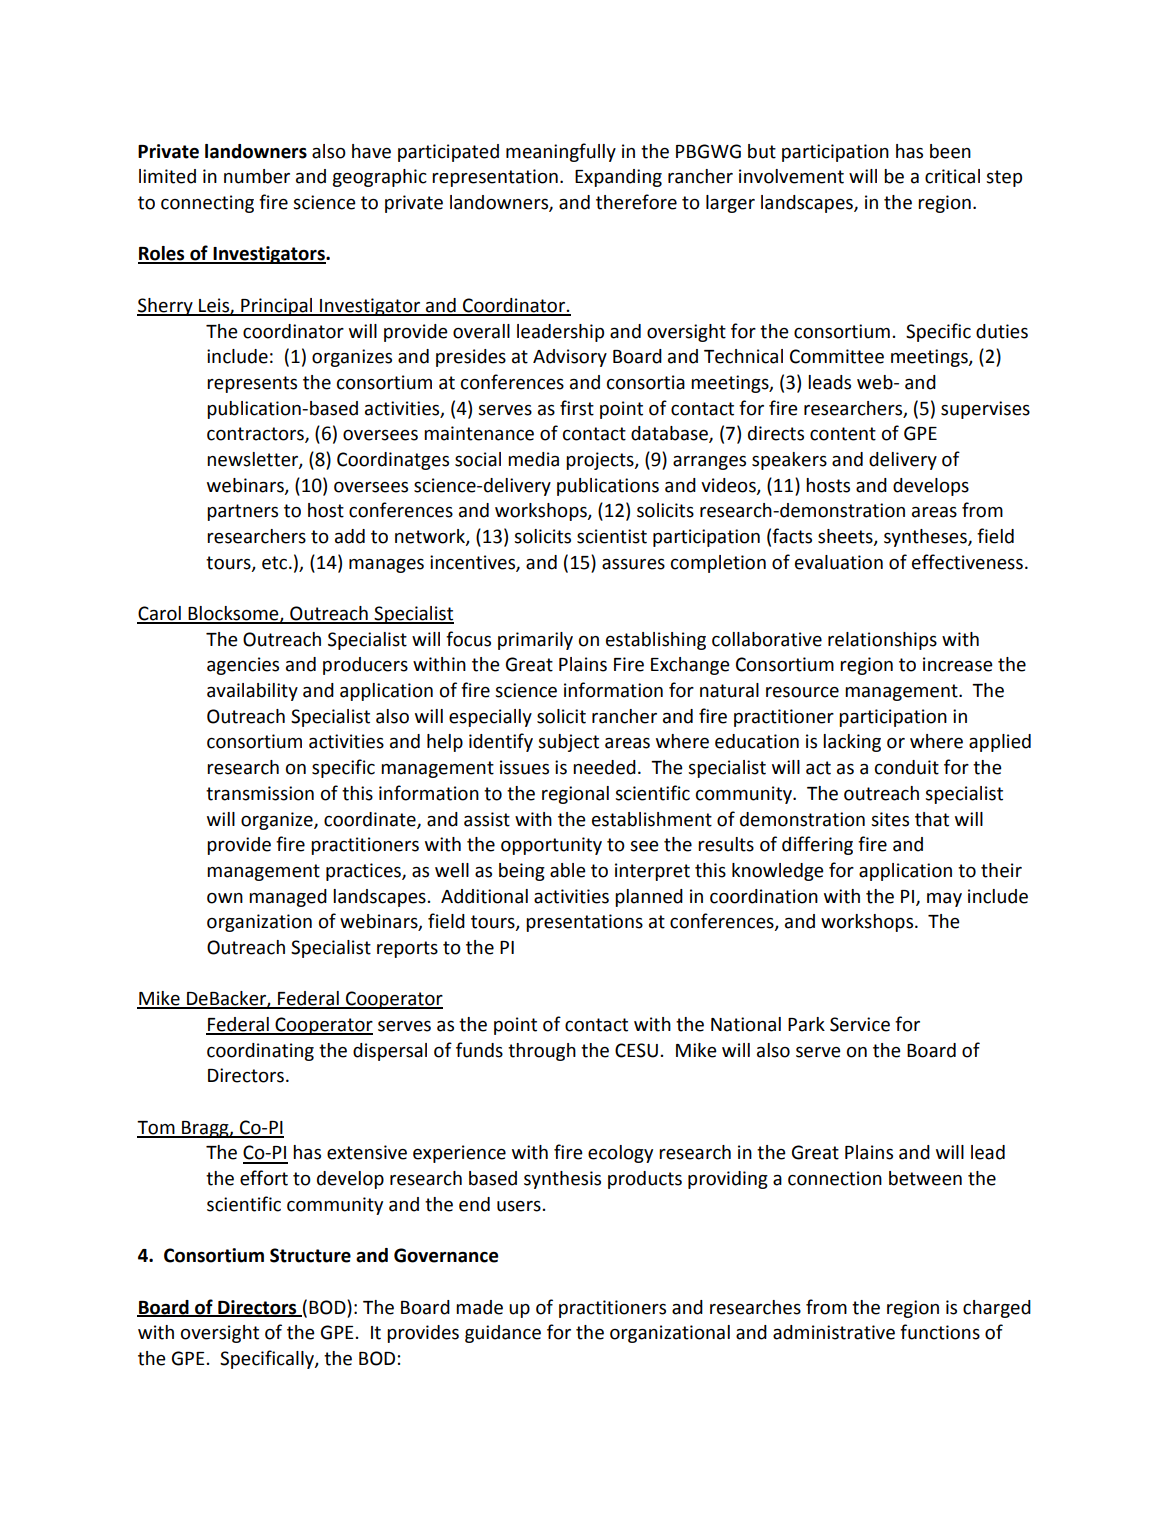 This page has height=1515, width=1170. I want to click on Structure, so click(310, 1255).
